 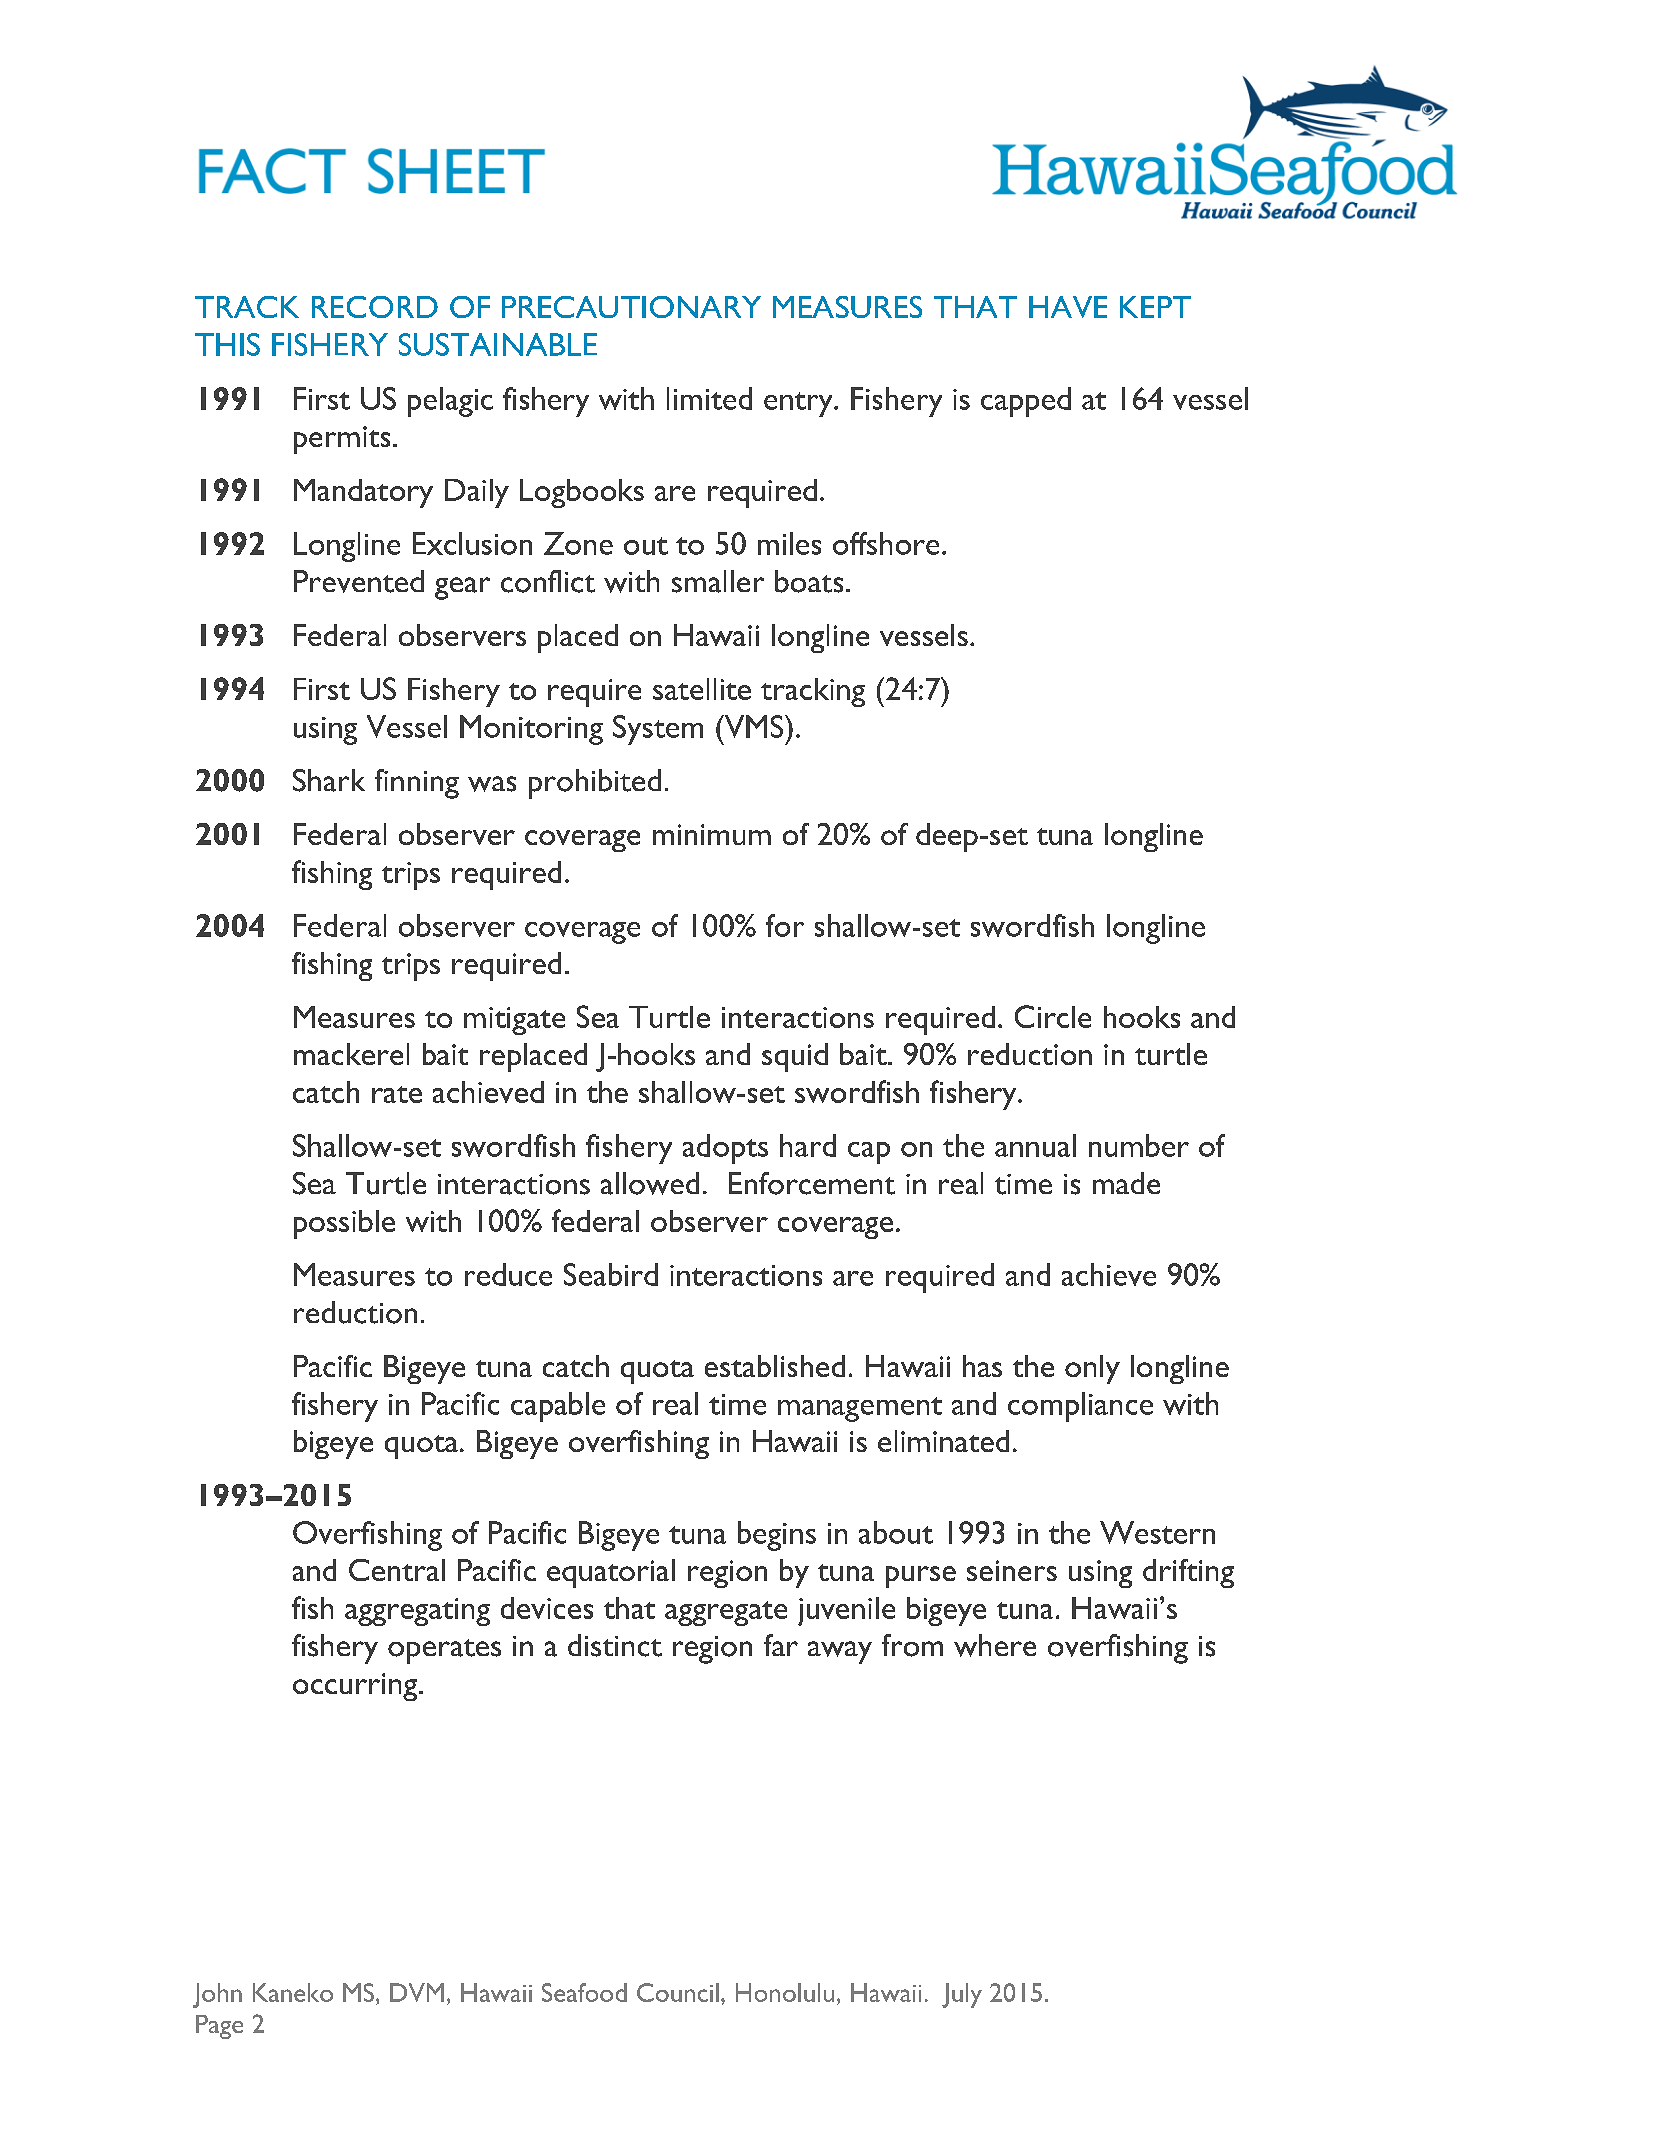 I want to click on Kaneko, so click(x=293, y=1992).
